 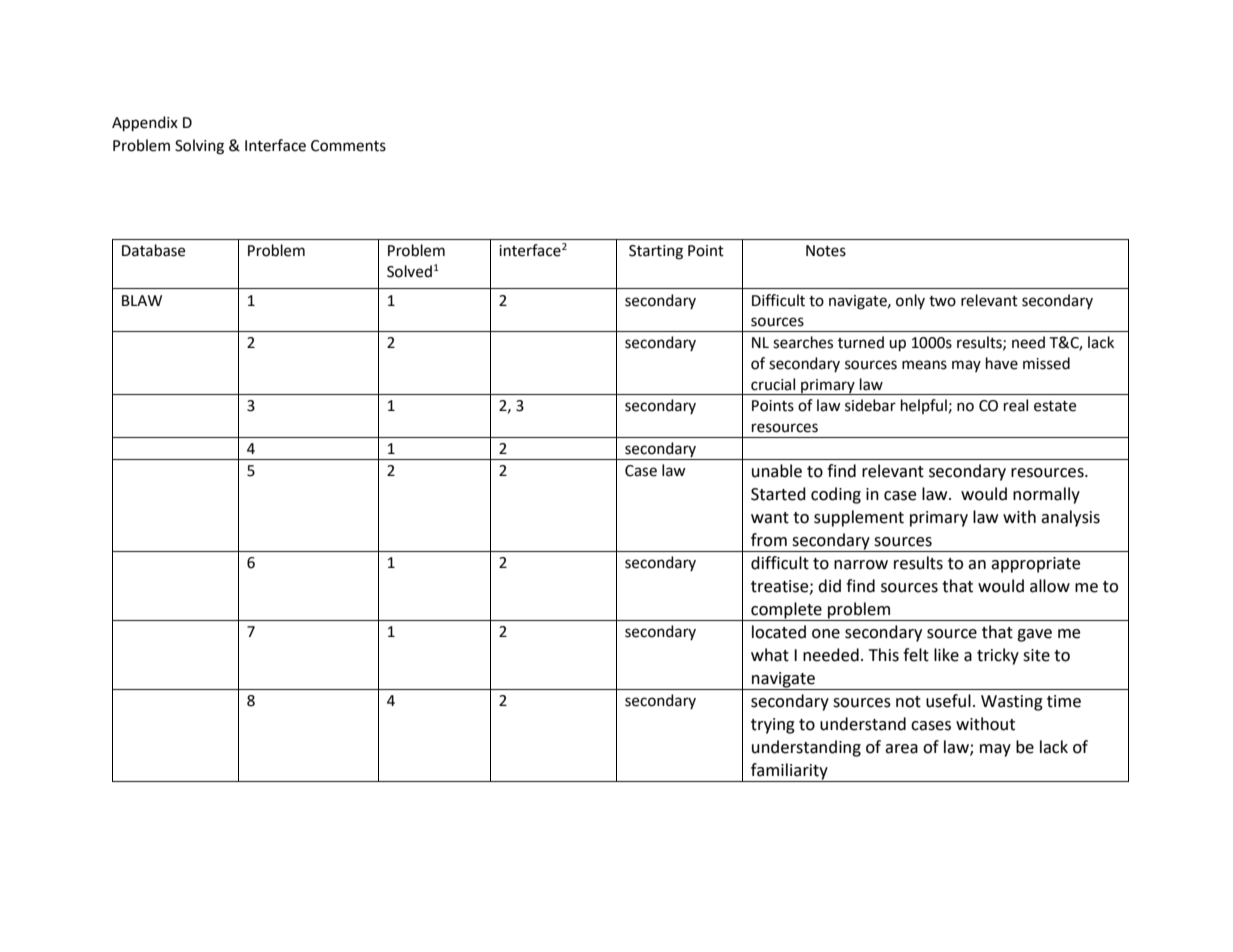 I want to click on area, so click(x=901, y=749).
